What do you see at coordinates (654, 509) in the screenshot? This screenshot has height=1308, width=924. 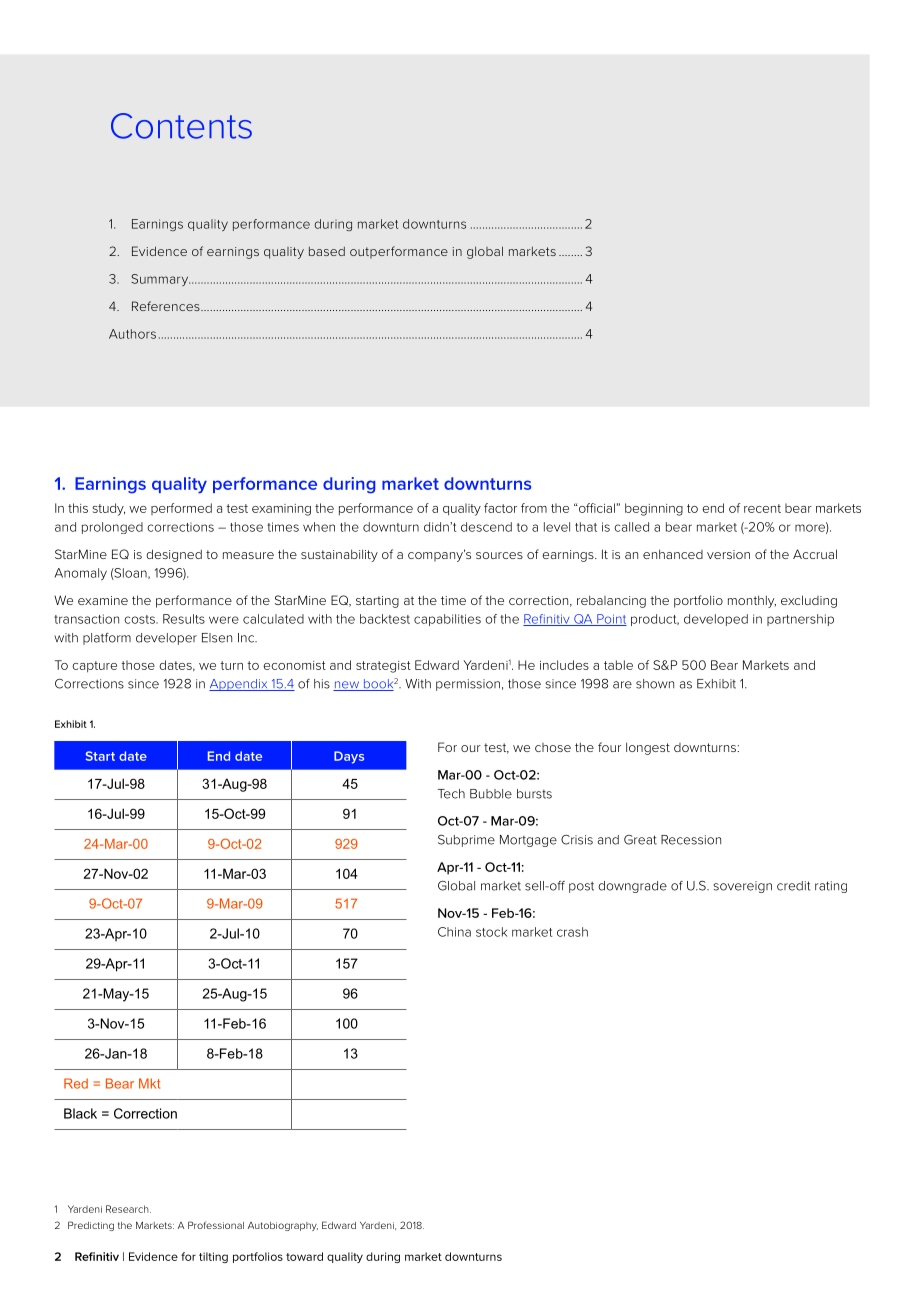 I see `beginning` at bounding box center [654, 509].
